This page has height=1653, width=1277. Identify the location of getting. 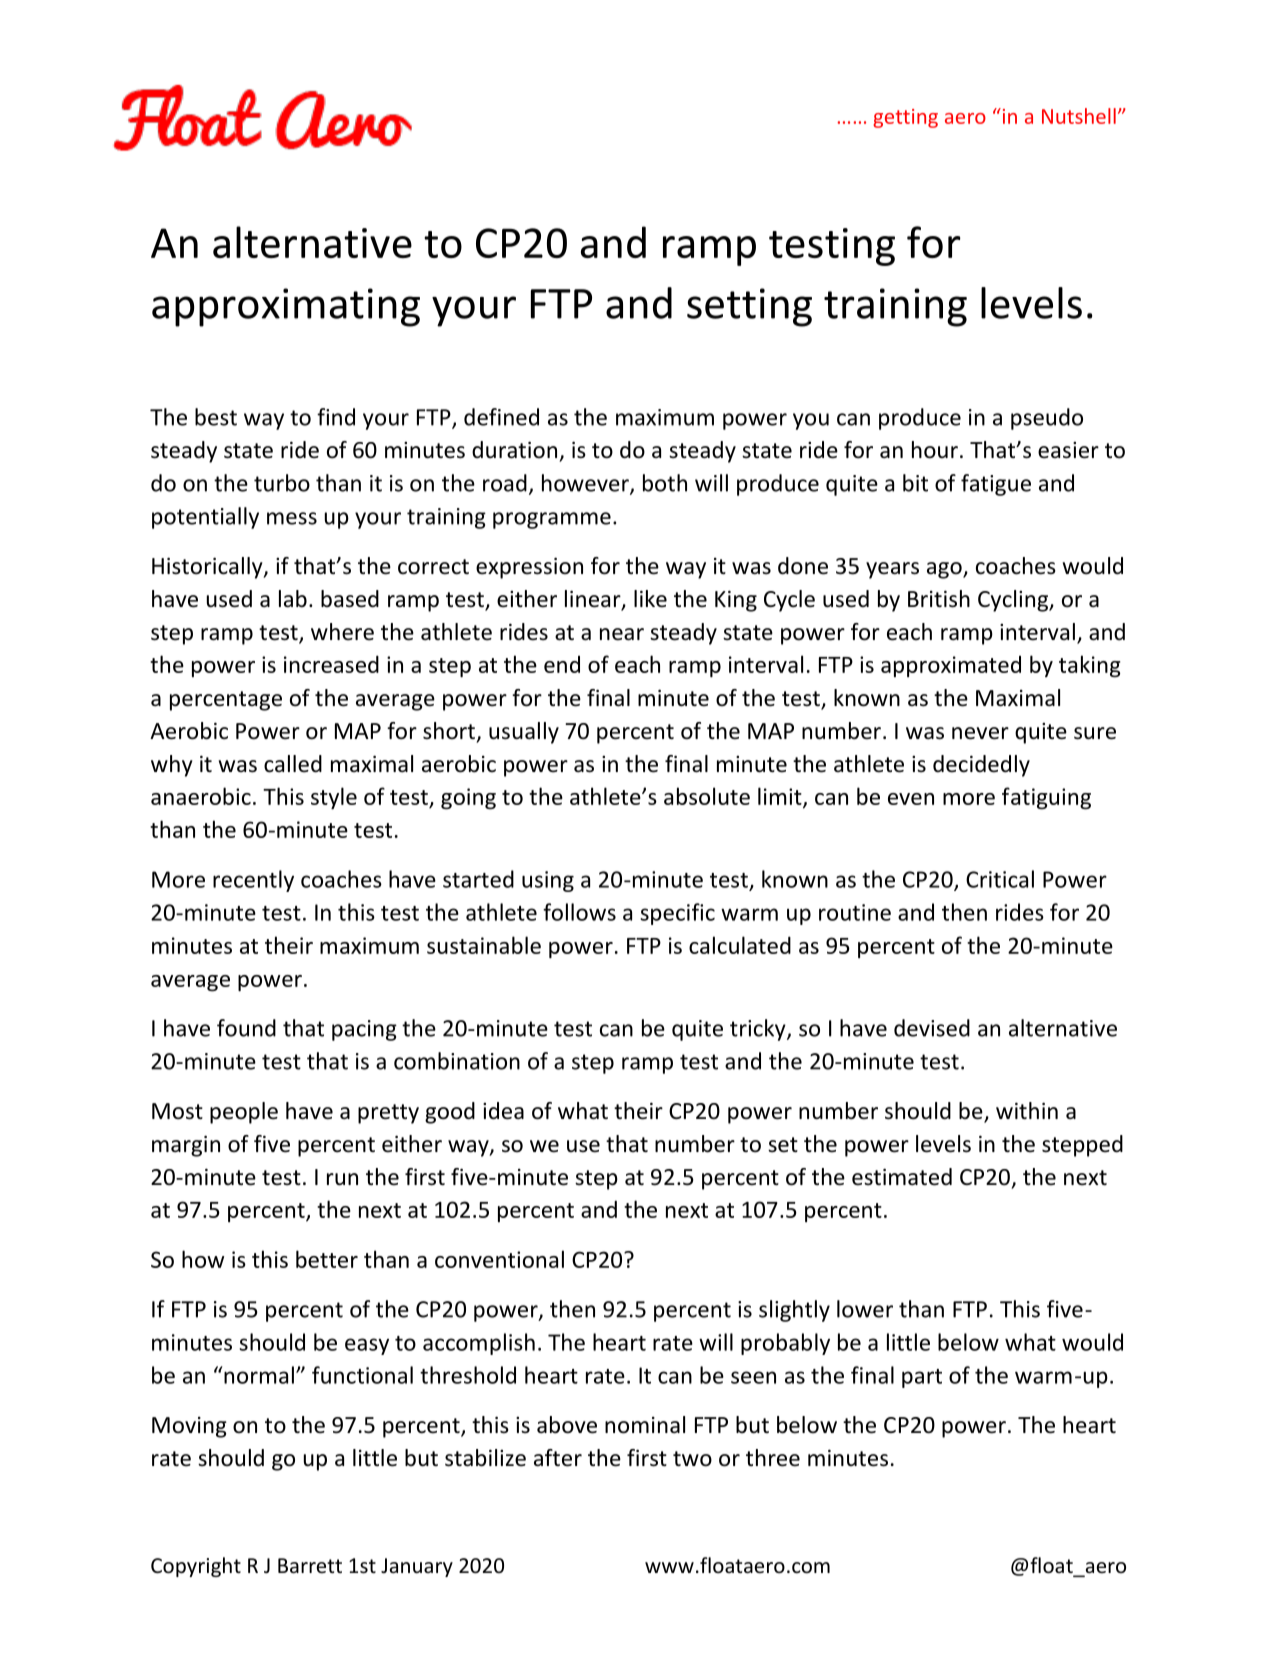
(905, 118).
